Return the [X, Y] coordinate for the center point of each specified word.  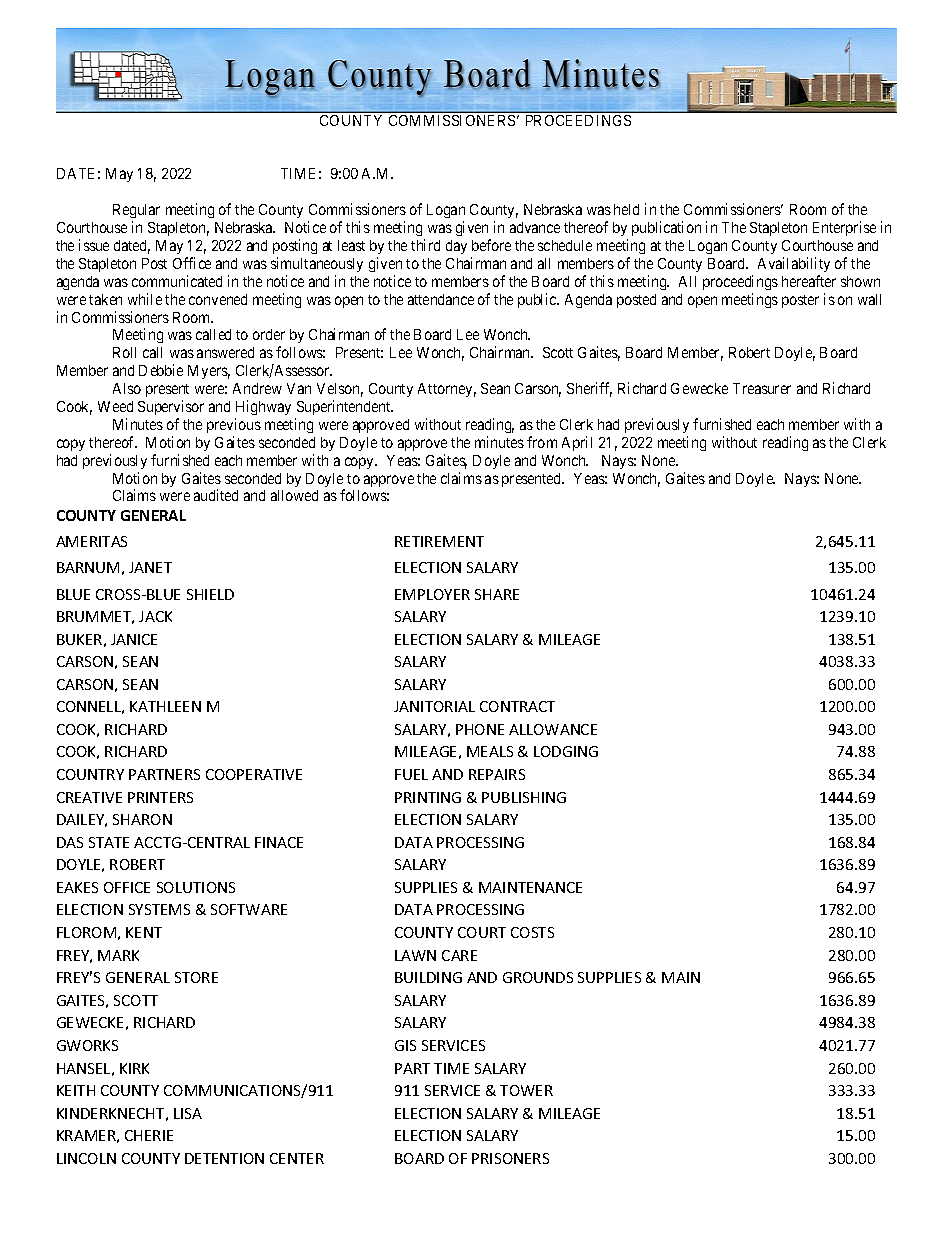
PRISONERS [510, 1158]
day [456, 247]
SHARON [142, 819]
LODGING [566, 751]
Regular [136, 211]
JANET [150, 567]
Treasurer [762, 388]
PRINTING [428, 797]
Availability [794, 264]
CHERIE [149, 1135]
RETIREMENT [439, 541]
